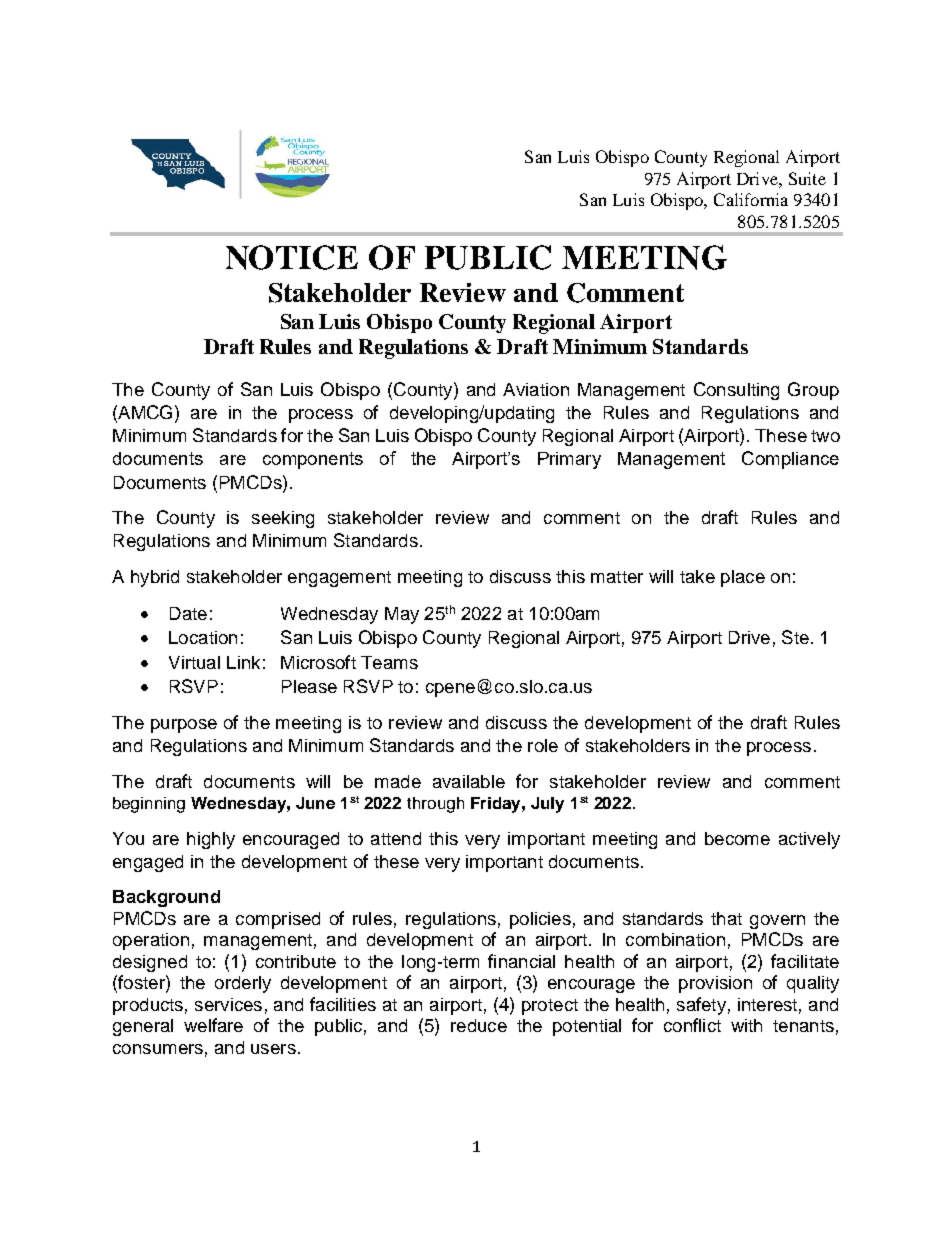 The image size is (952, 1233). Describe the element at coordinates (569, 460) in the page. I see `Primary` at that location.
